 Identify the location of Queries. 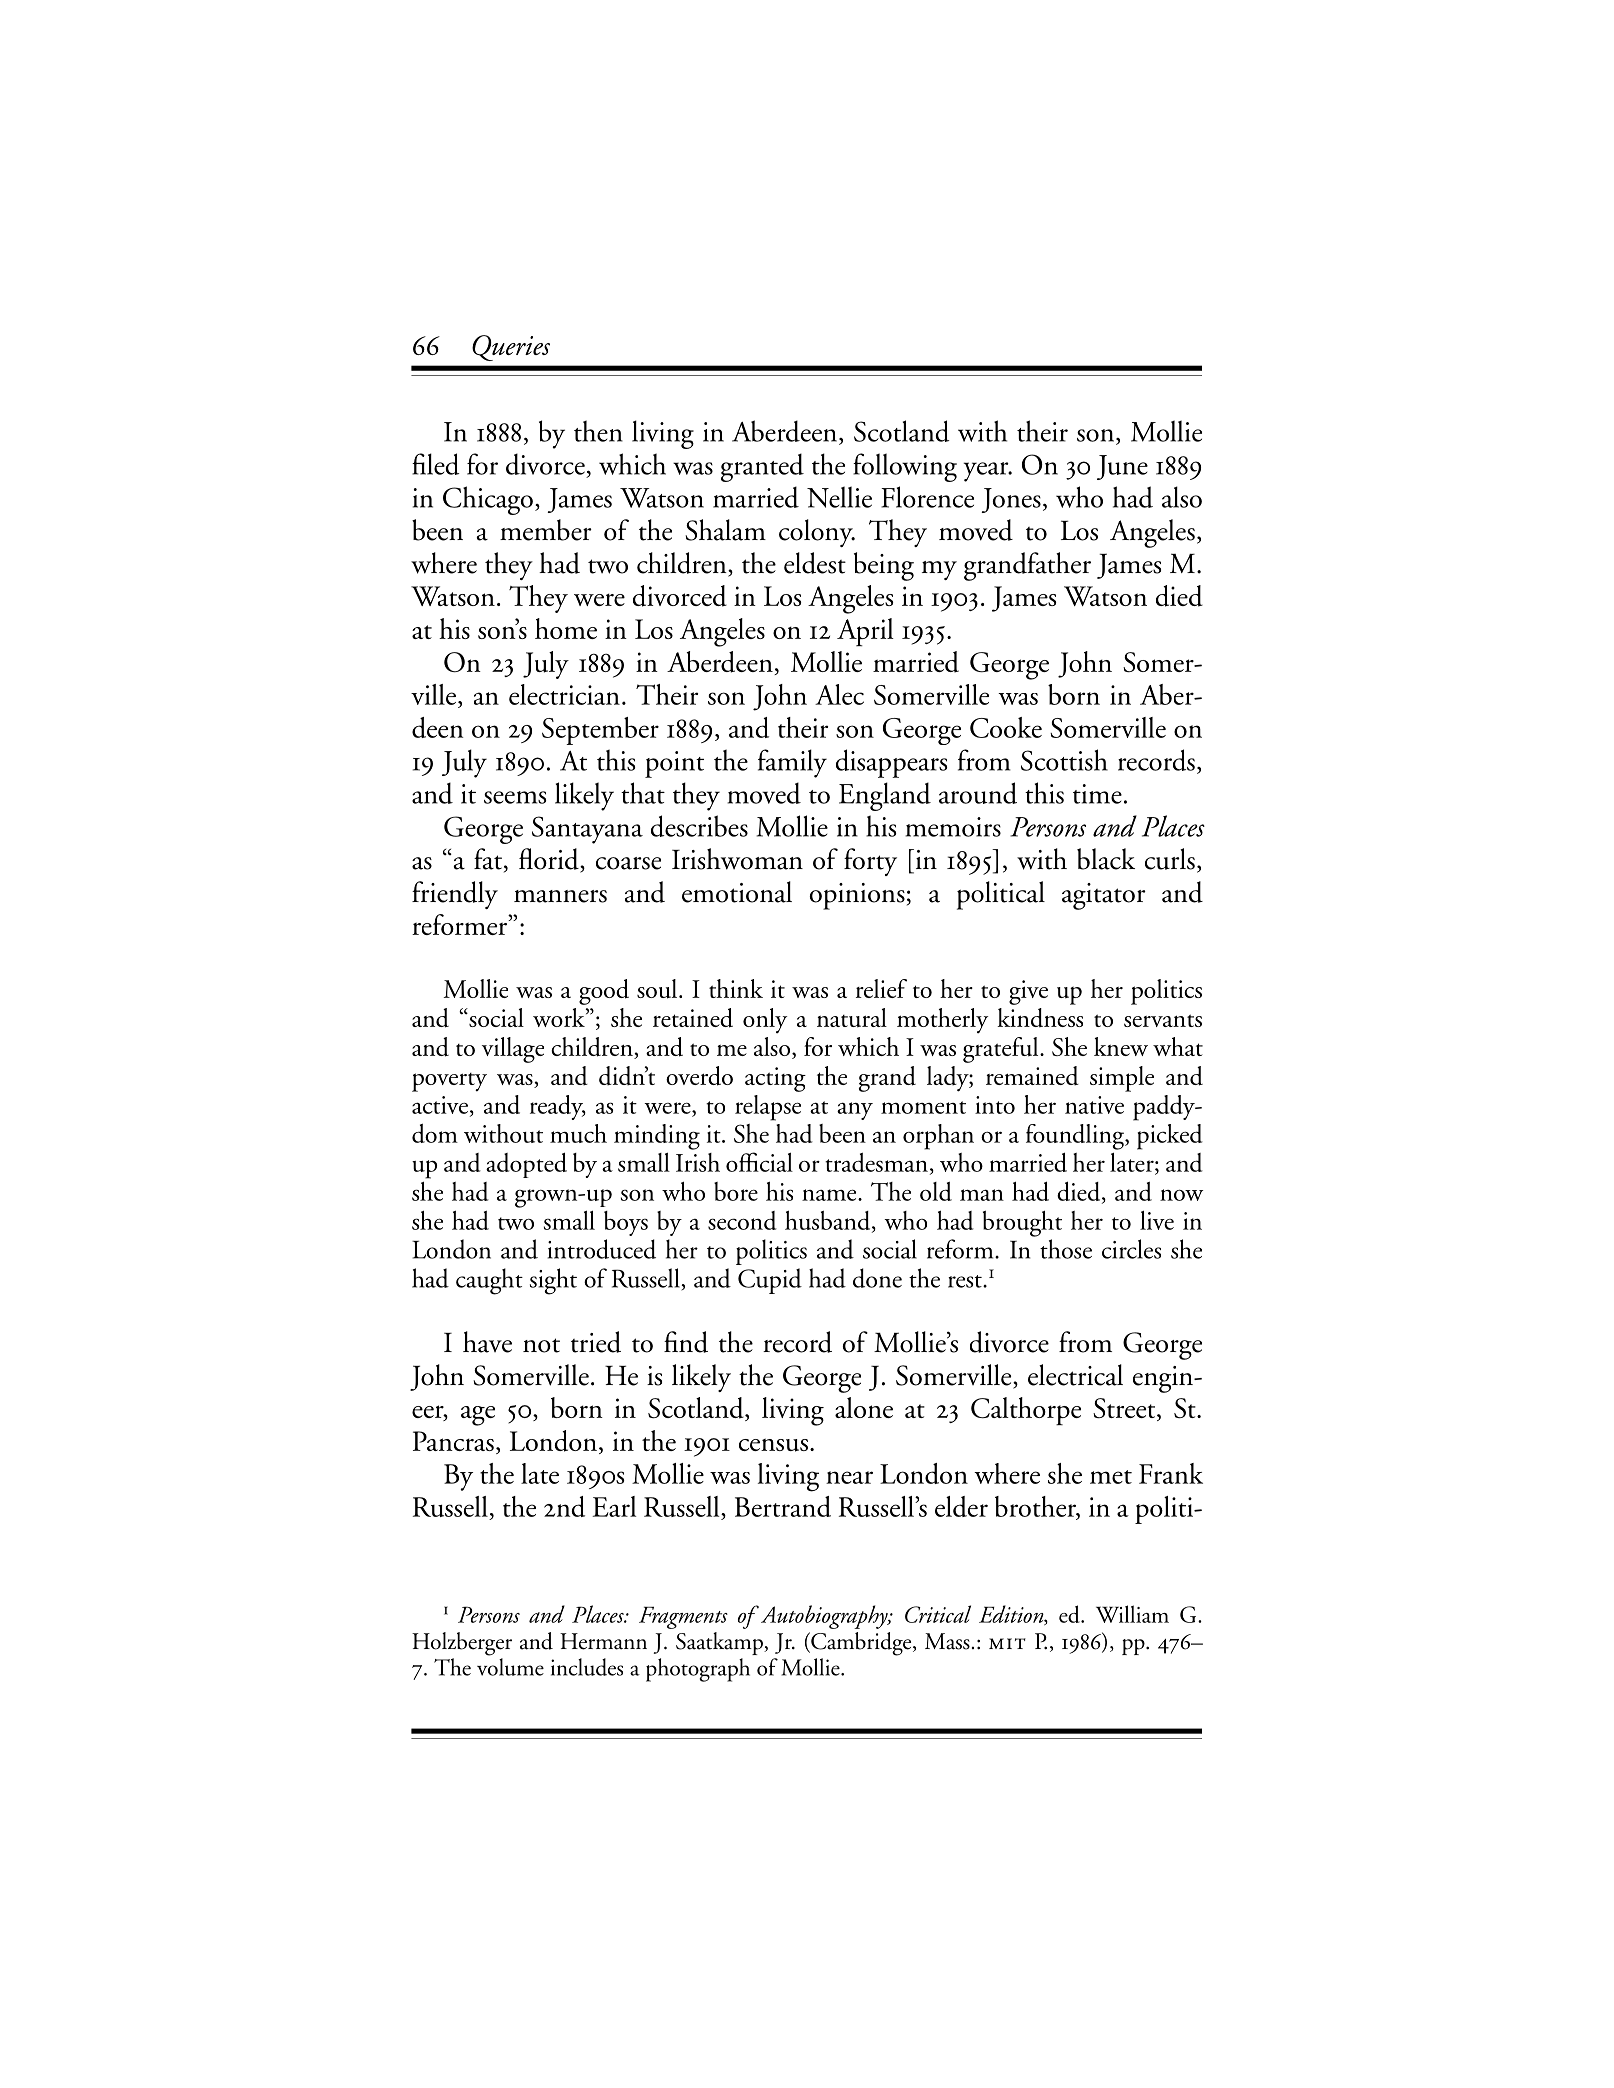
(511, 348).
